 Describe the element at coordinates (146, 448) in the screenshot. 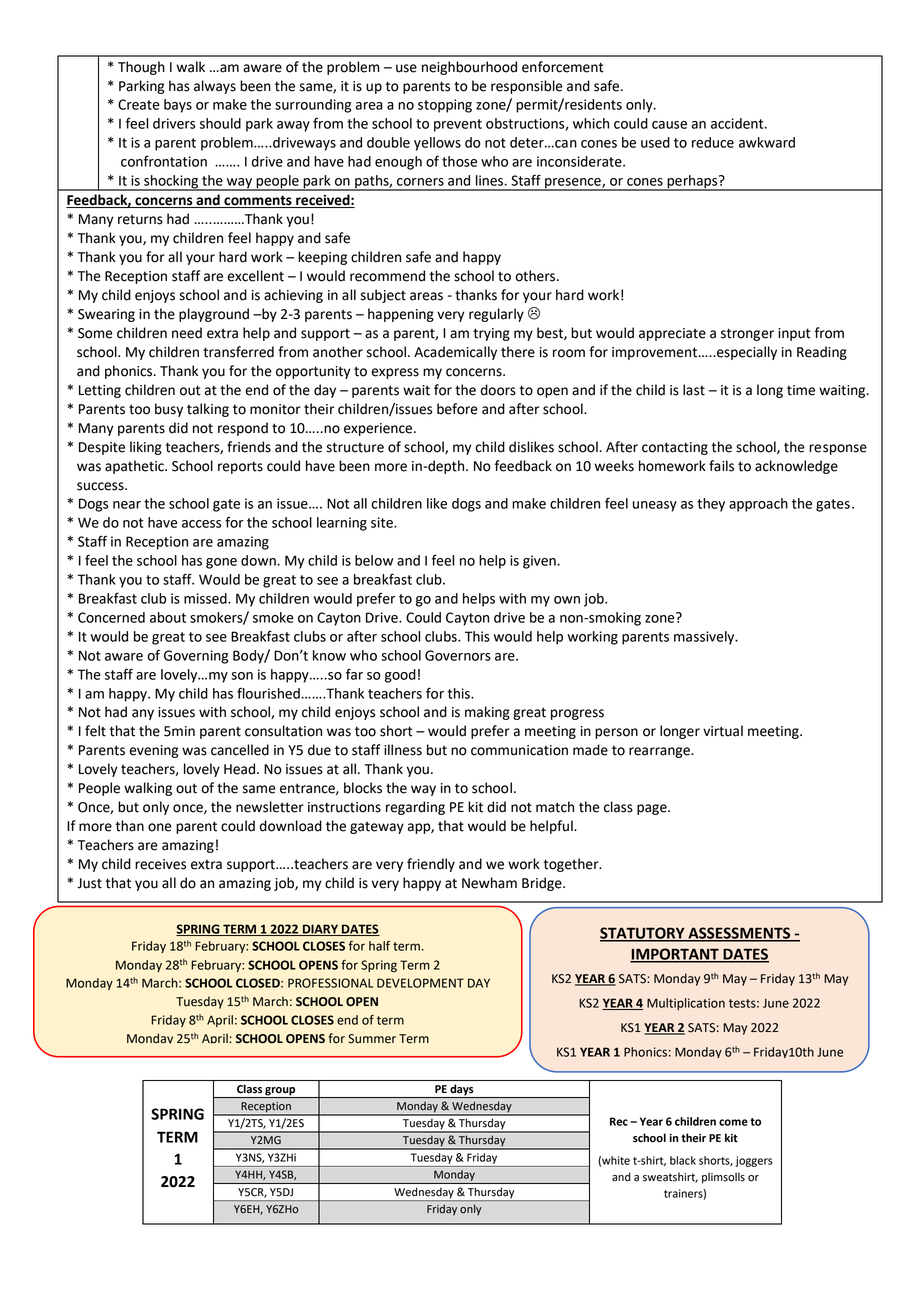

I see `liking` at that location.
